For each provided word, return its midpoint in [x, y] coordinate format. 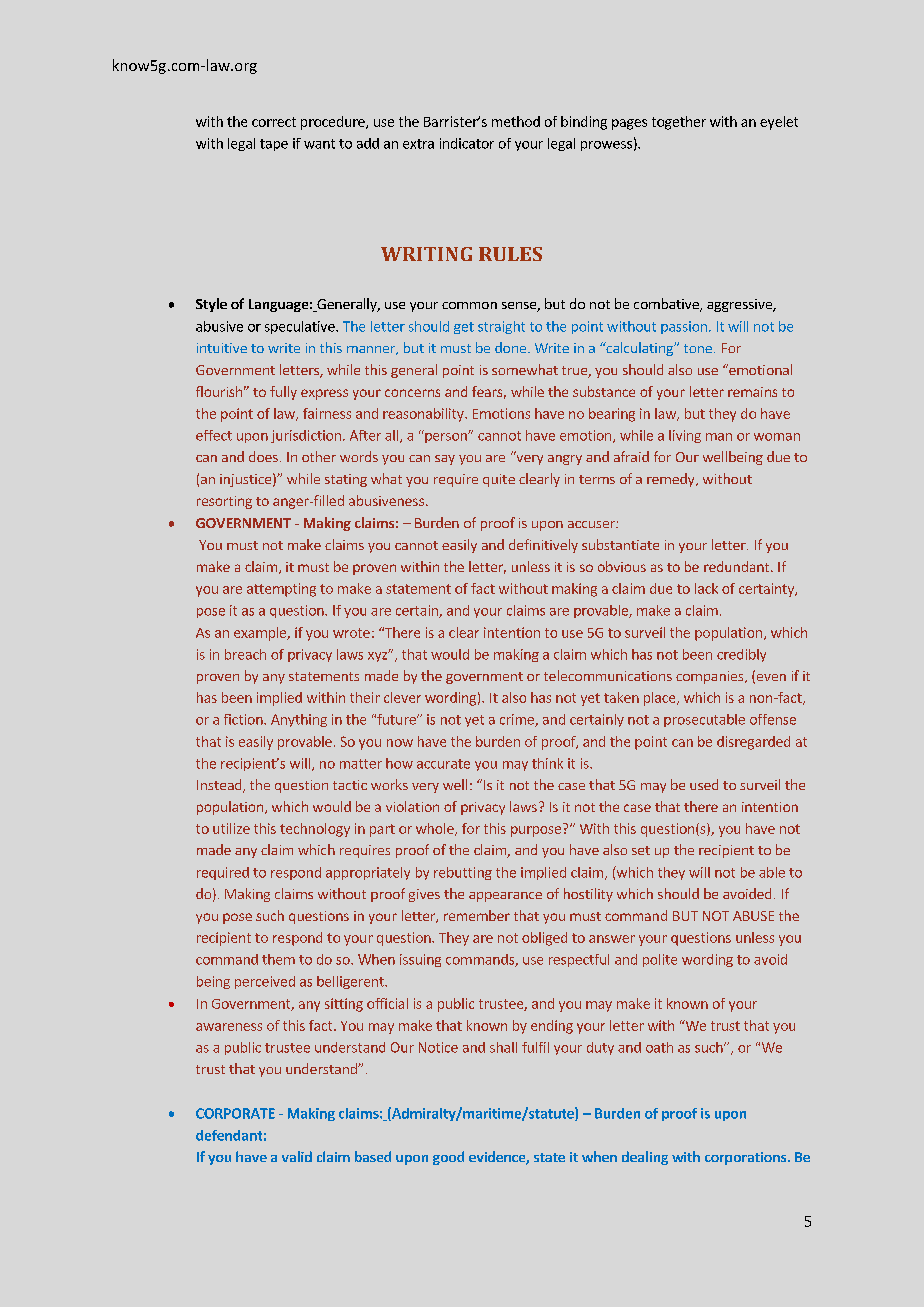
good [448, 1158]
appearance [505, 897]
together [679, 123]
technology [315, 830]
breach [245, 654]
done [512, 347]
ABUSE [753, 916]
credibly [741, 655]
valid [297, 1156]
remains [752, 392]
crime [518, 720]
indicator [467, 143]
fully [283, 393]
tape [274, 145]
